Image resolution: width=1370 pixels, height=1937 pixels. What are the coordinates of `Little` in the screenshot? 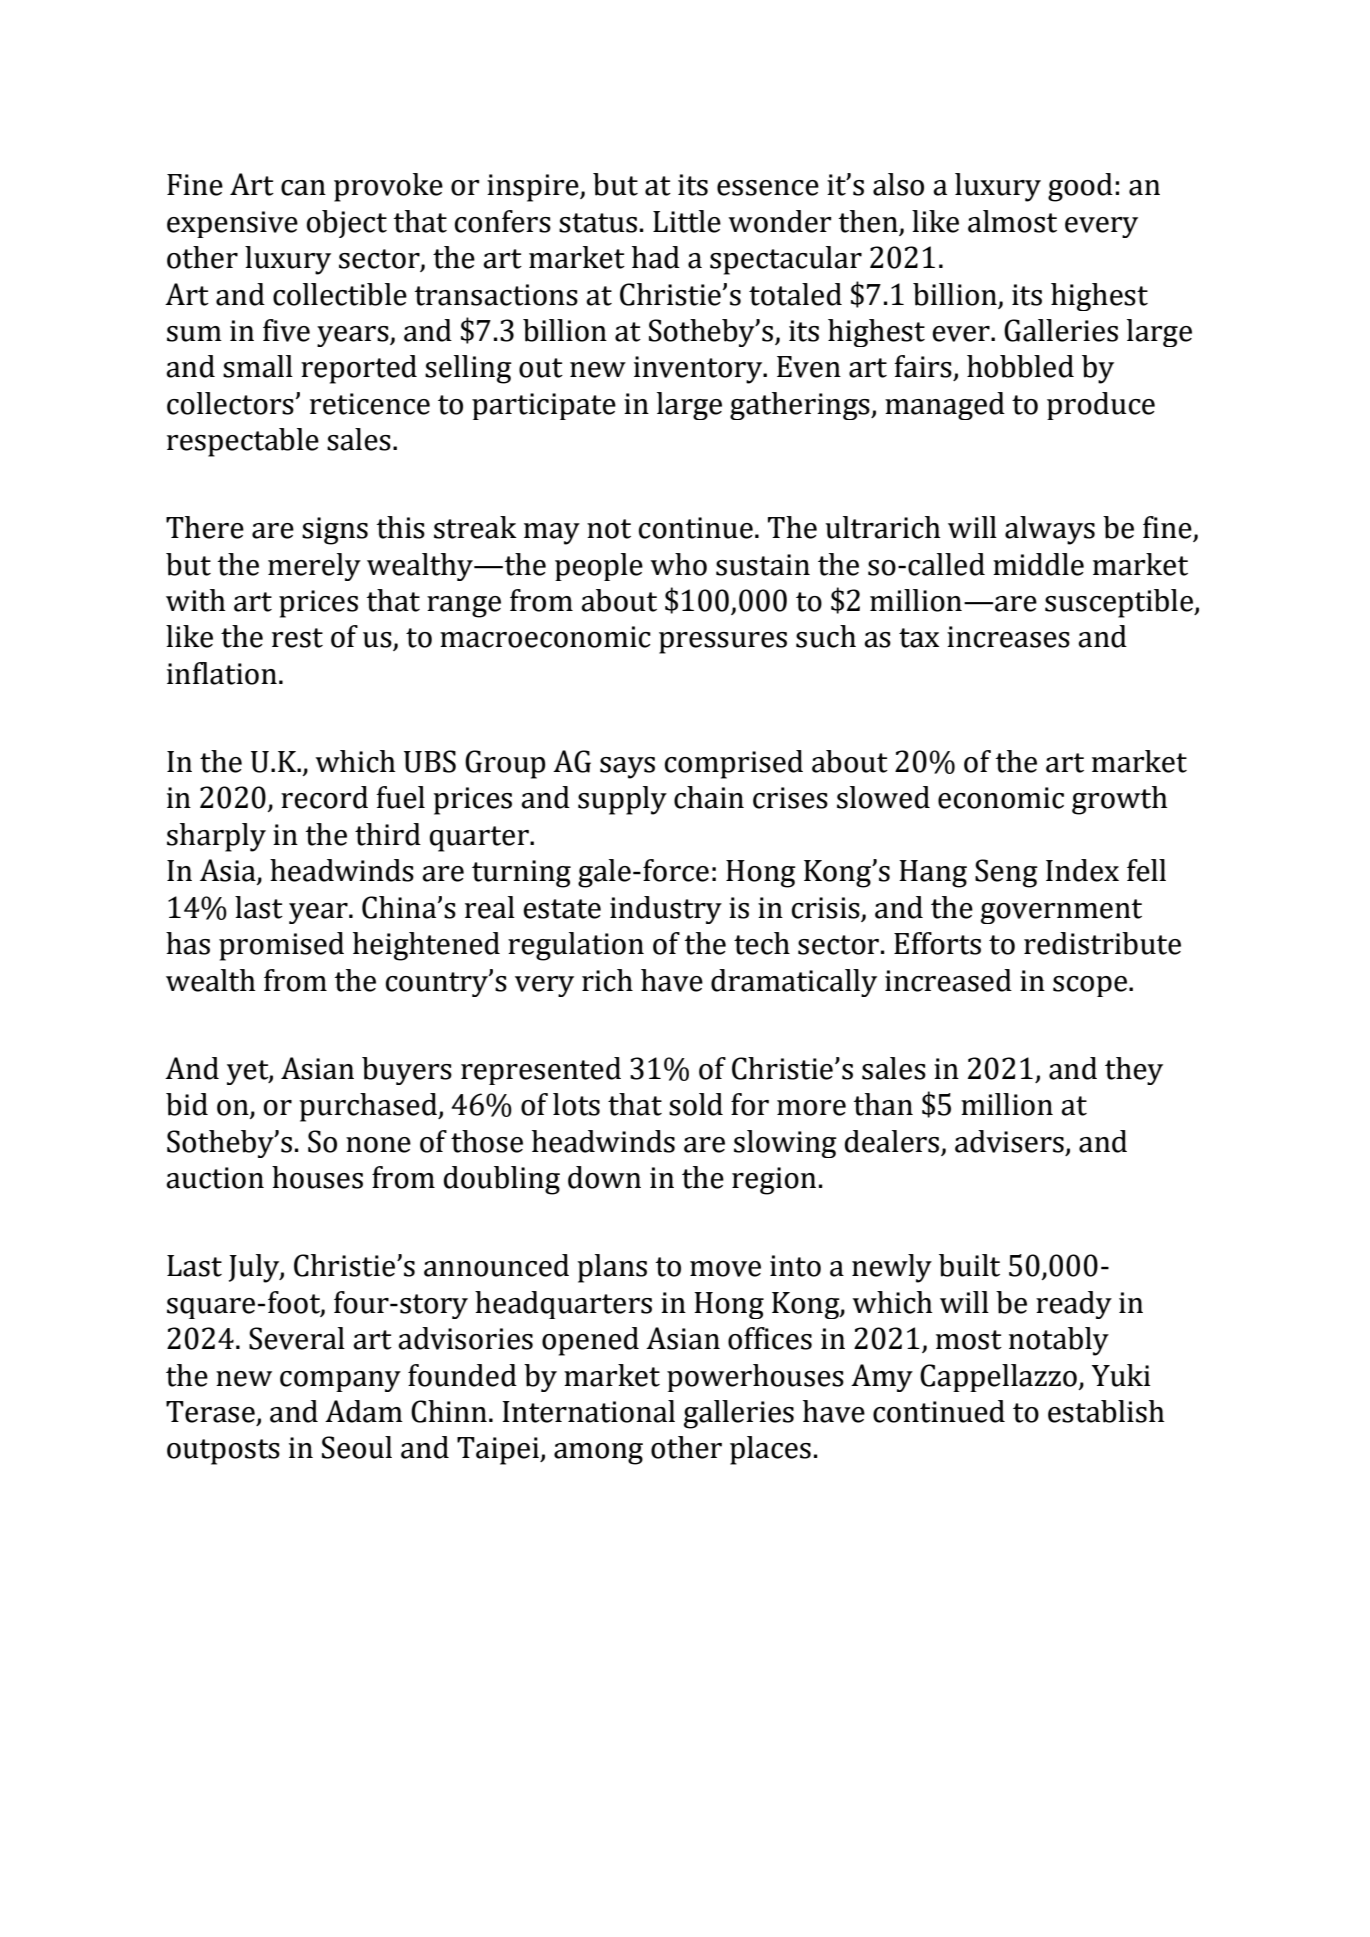 It's located at (687, 221).
